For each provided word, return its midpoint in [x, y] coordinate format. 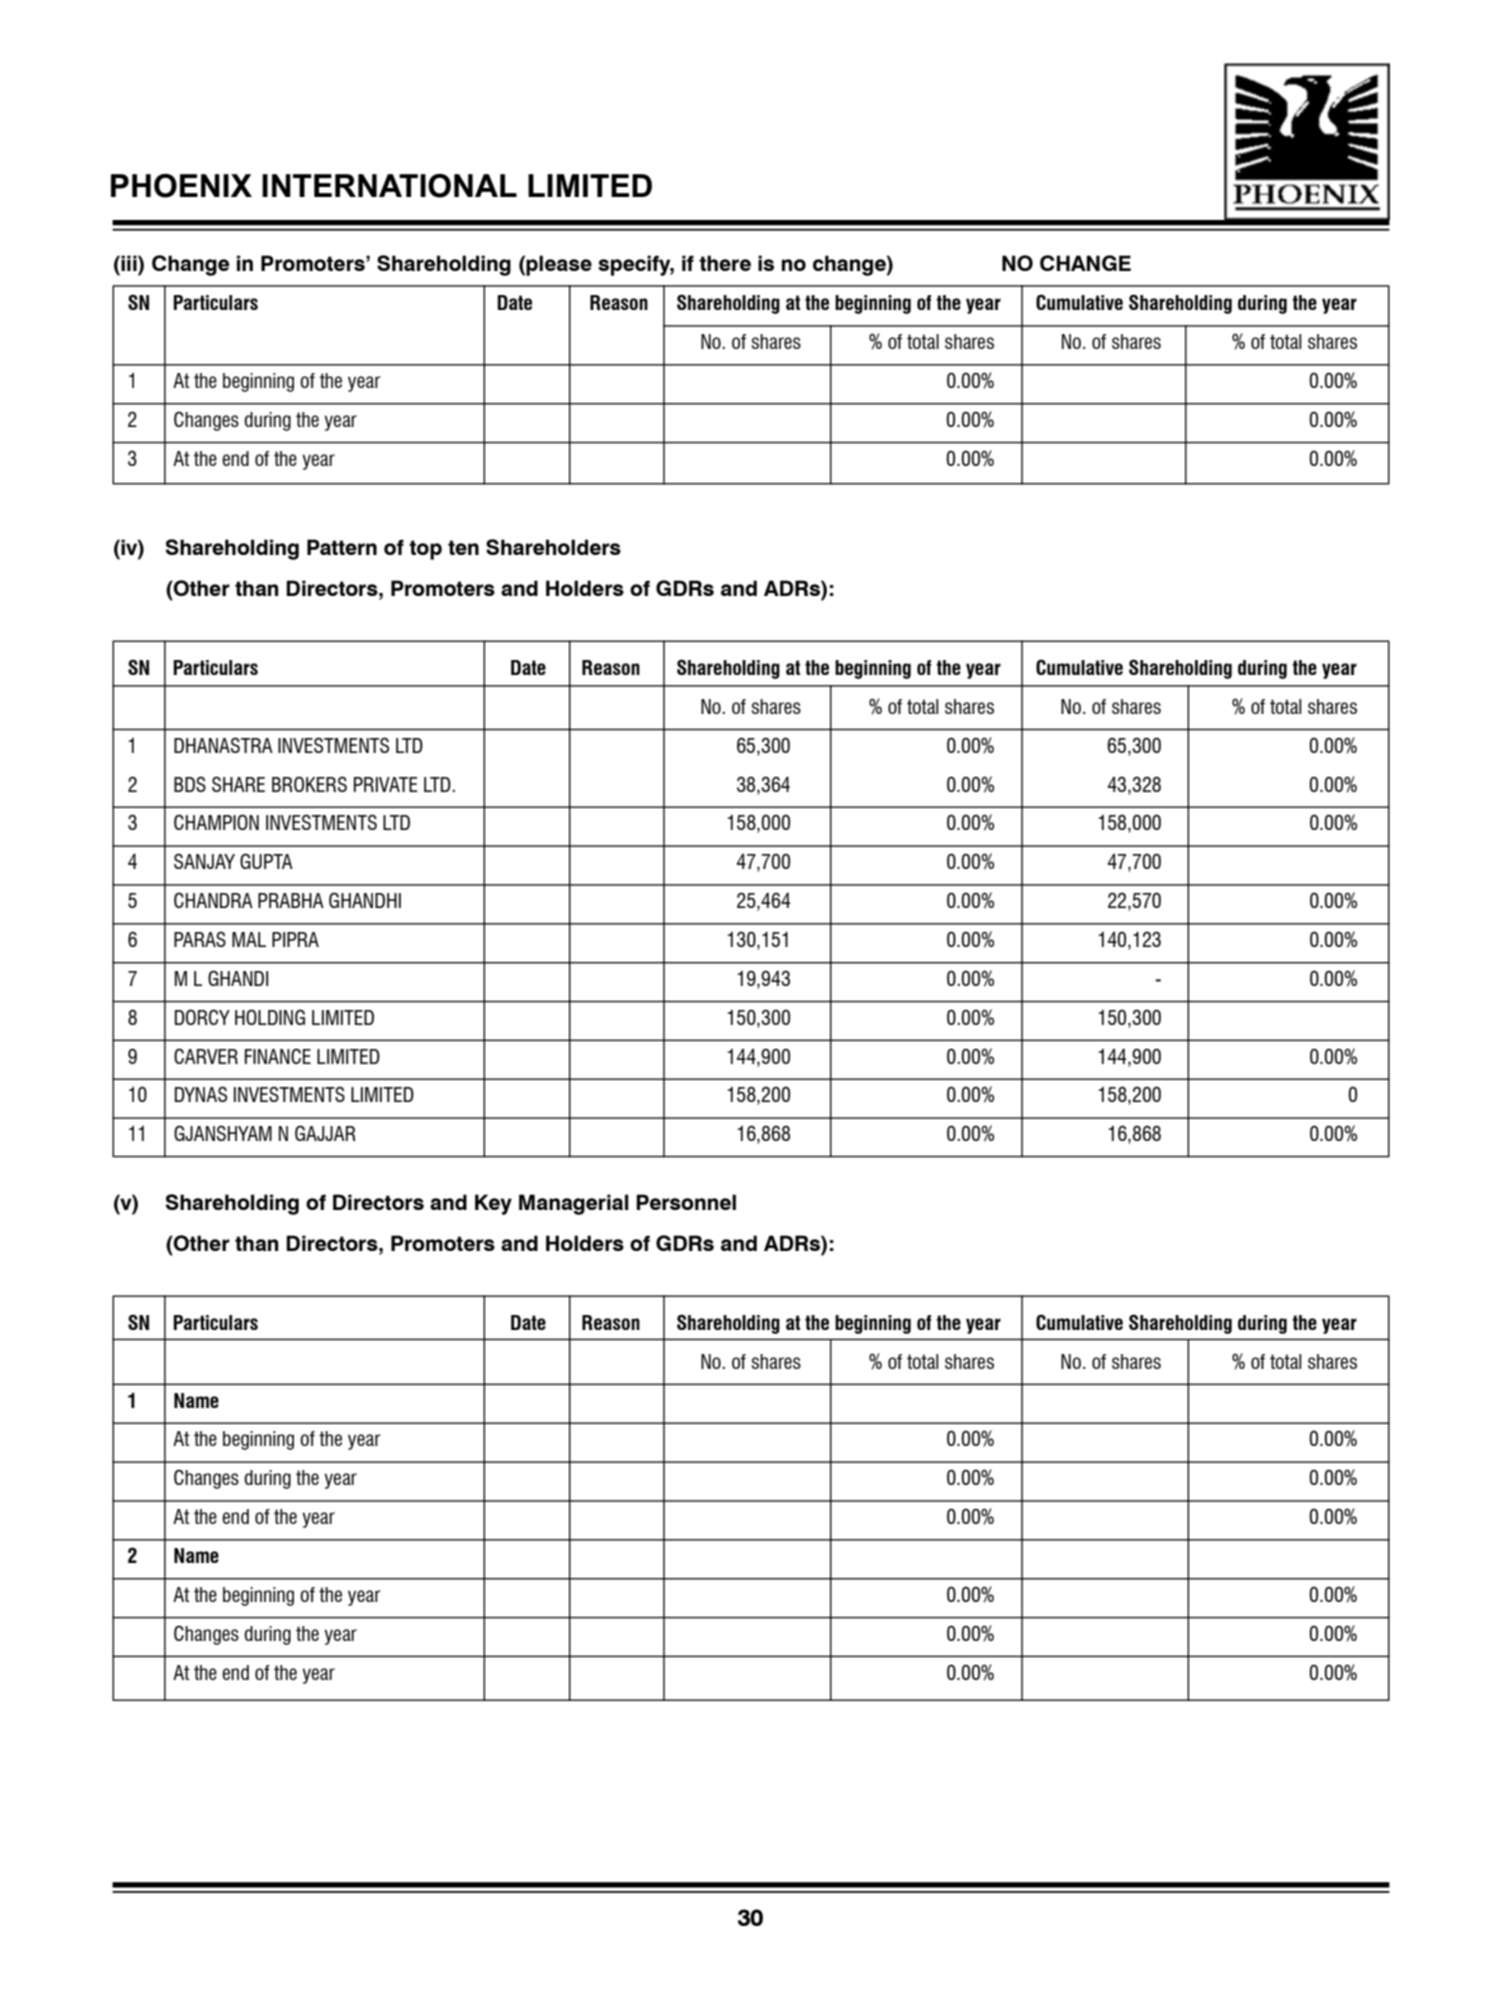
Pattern [342, 547]
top [425, 550]
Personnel [686, 1202]
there [725, 263]
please [559, 265]
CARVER [206, 1056]
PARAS [200, 939]
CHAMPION [216, 822]
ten [463, 547]
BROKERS [309, 784]
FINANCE [278, 1056]
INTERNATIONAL [389, 186]
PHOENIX [181, 186]
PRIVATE [386, 784]
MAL [249, 939]
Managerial [574, 1204]
